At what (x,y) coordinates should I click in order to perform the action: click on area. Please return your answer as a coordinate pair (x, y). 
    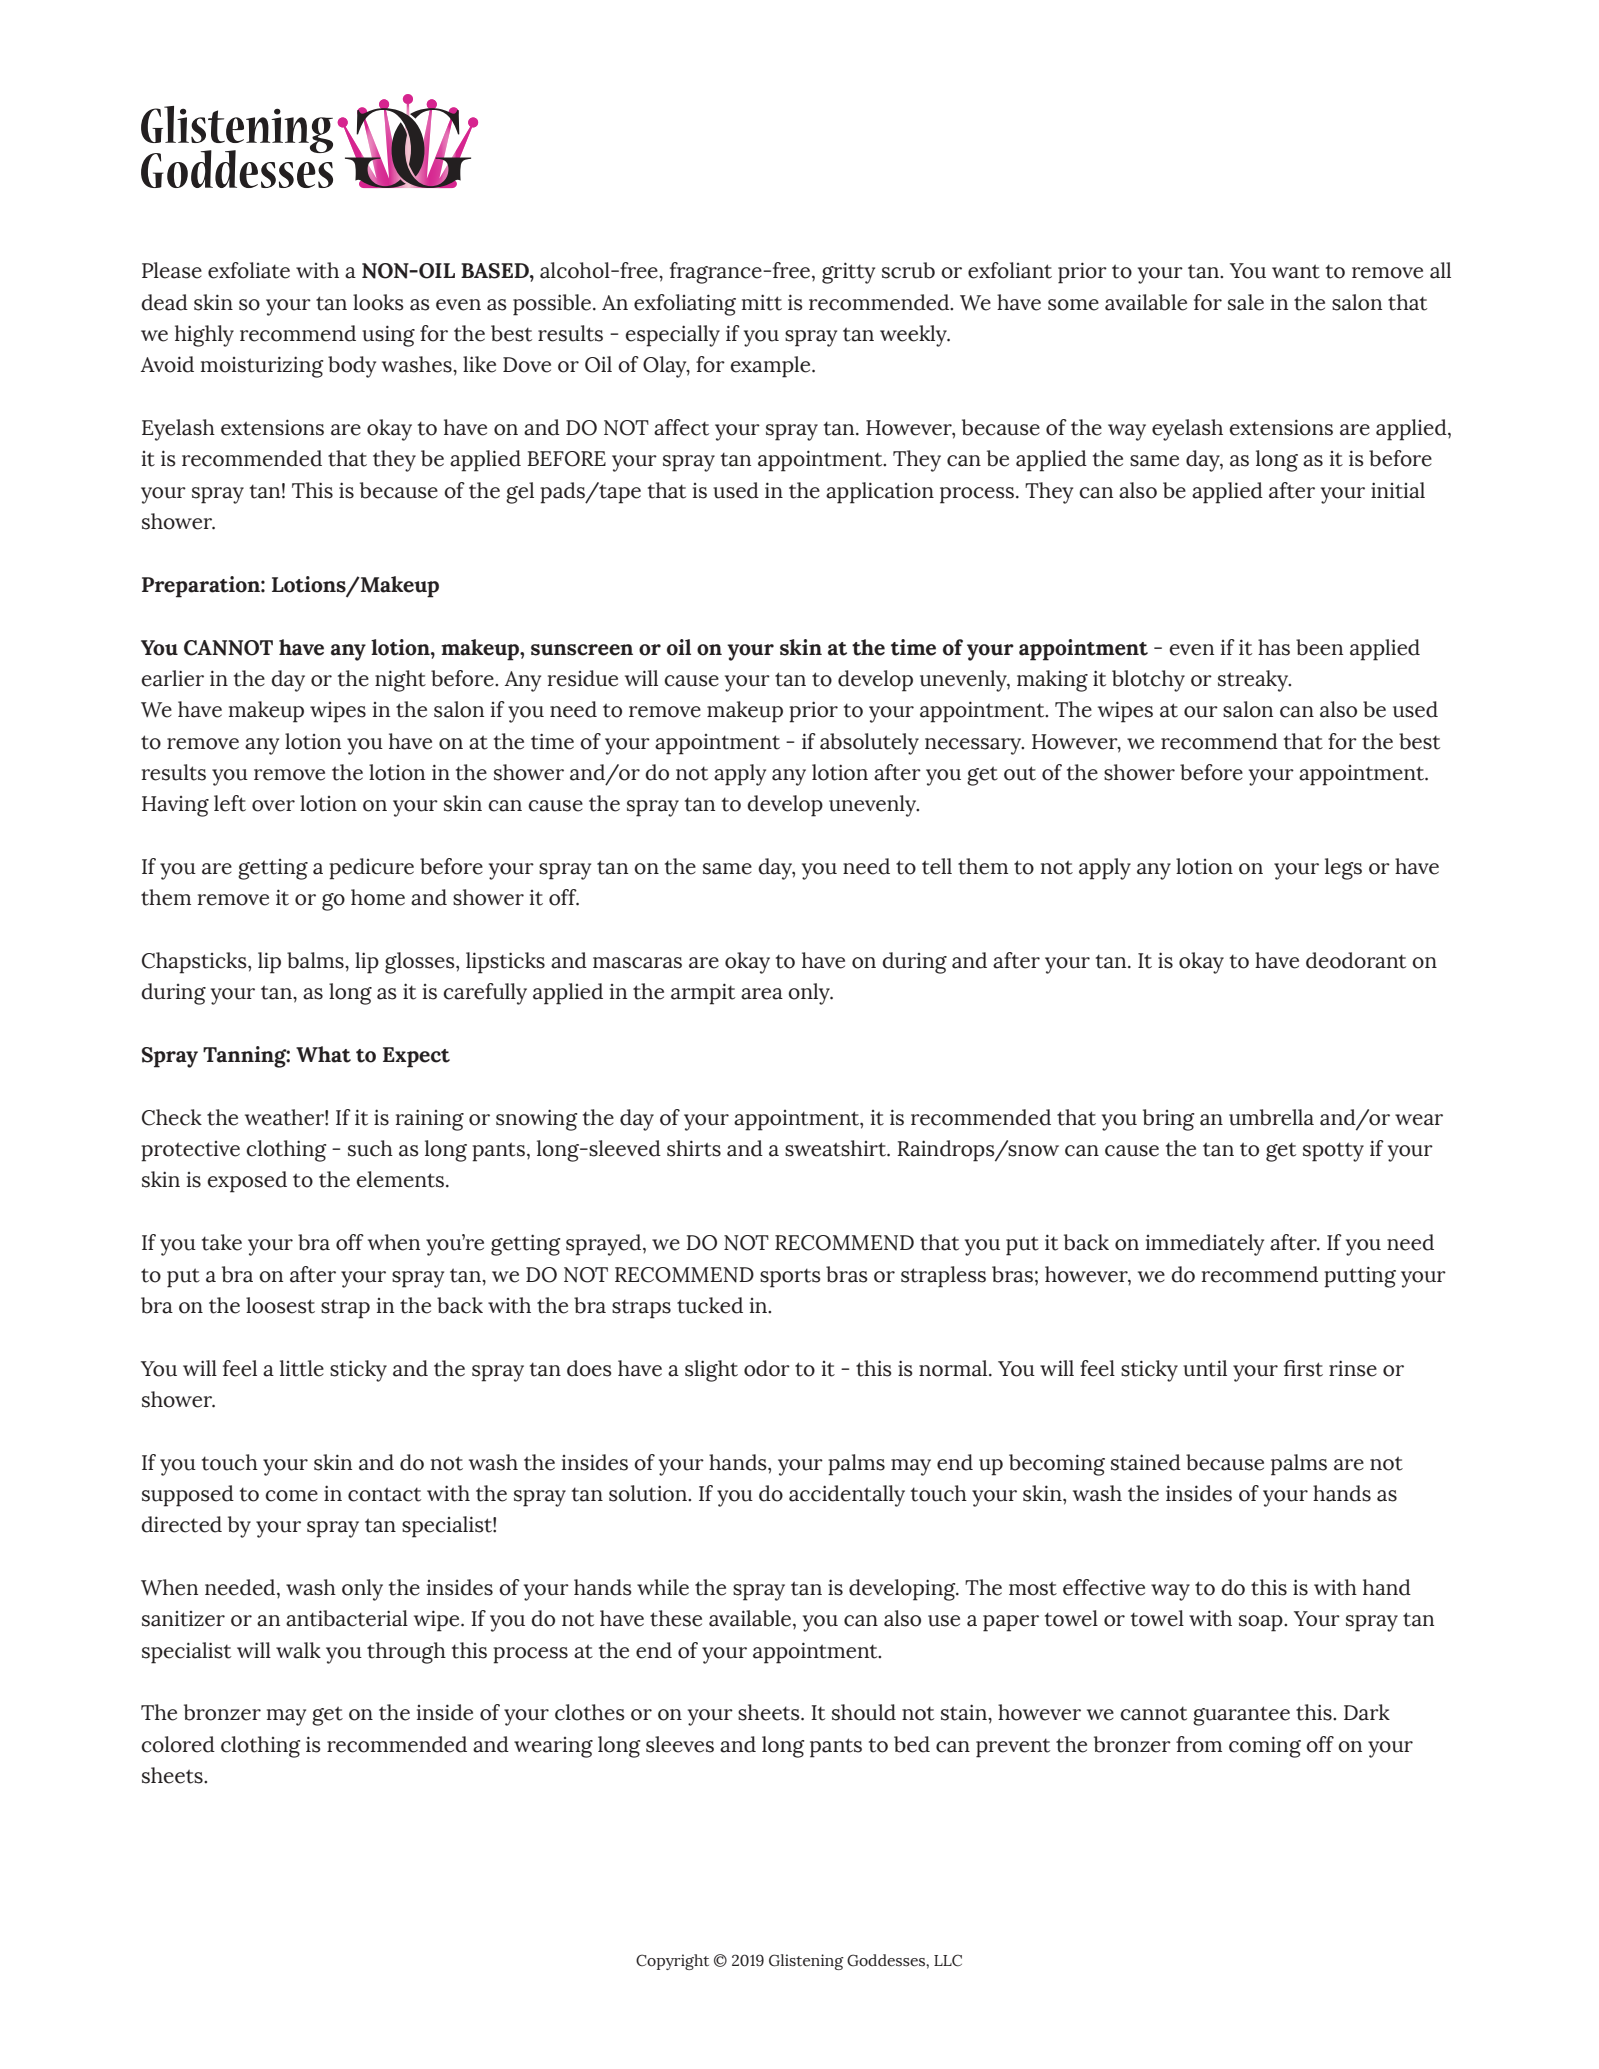
    Looking at the image, I should click on (762, 994).
